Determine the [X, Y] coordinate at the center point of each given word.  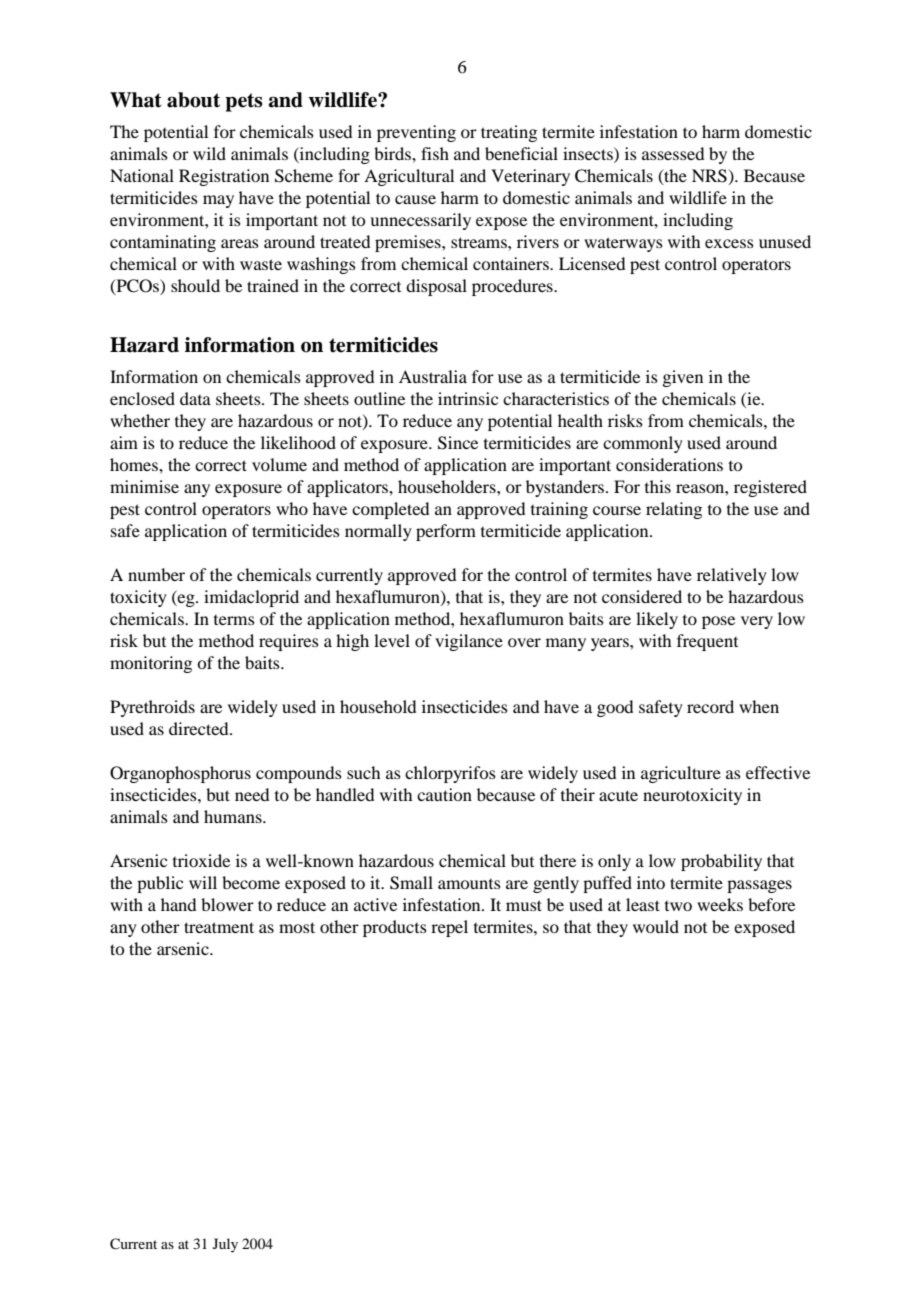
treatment [219, 927]
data [195, 398]
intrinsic [468, 398]
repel [449, 928]
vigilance [469, 642]
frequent [707, 642]
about [193, 100]
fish [435, 153]
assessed [673, 153]
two [678, 906]
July [225, 1245]
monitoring [151, 664]
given [682, 378]
